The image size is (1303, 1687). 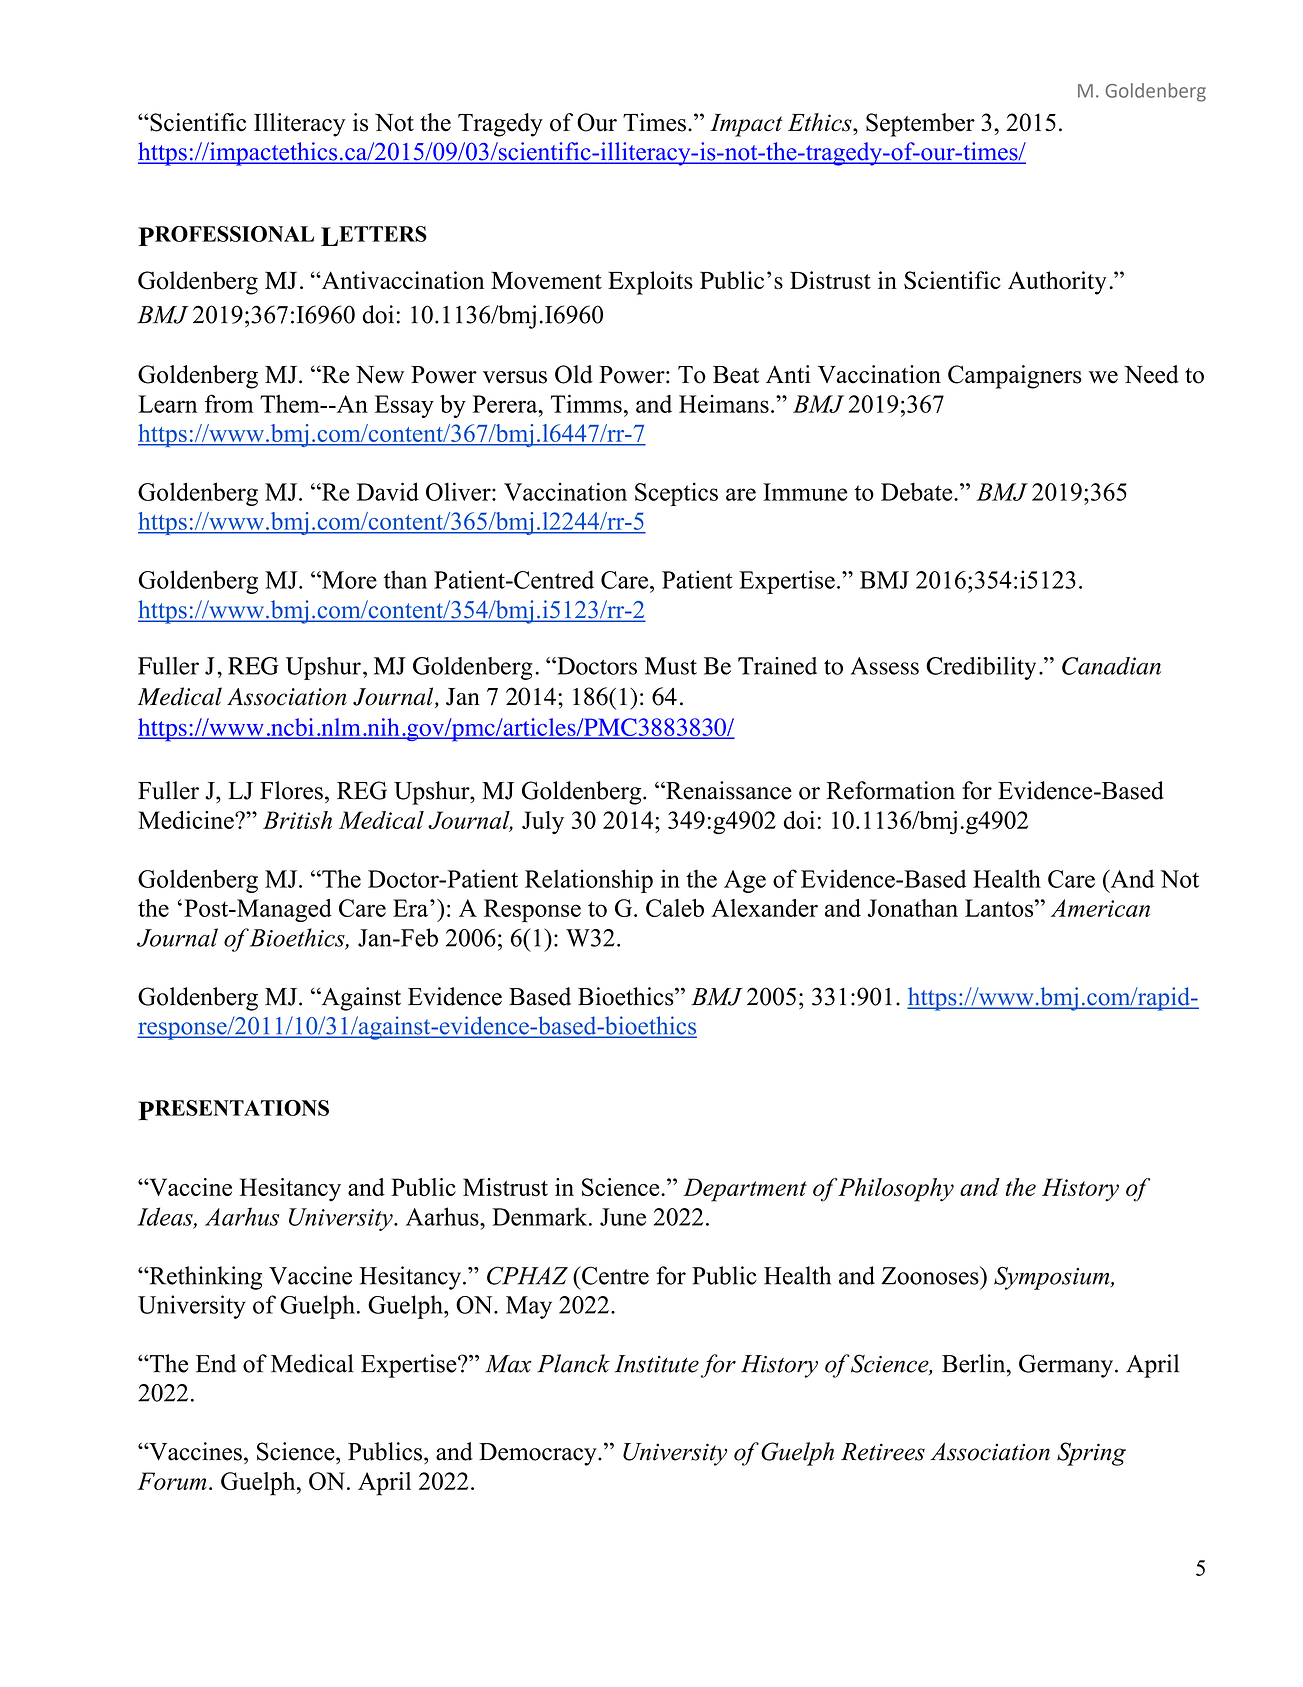 I want to click on American, so click(x=1100, y=908).
